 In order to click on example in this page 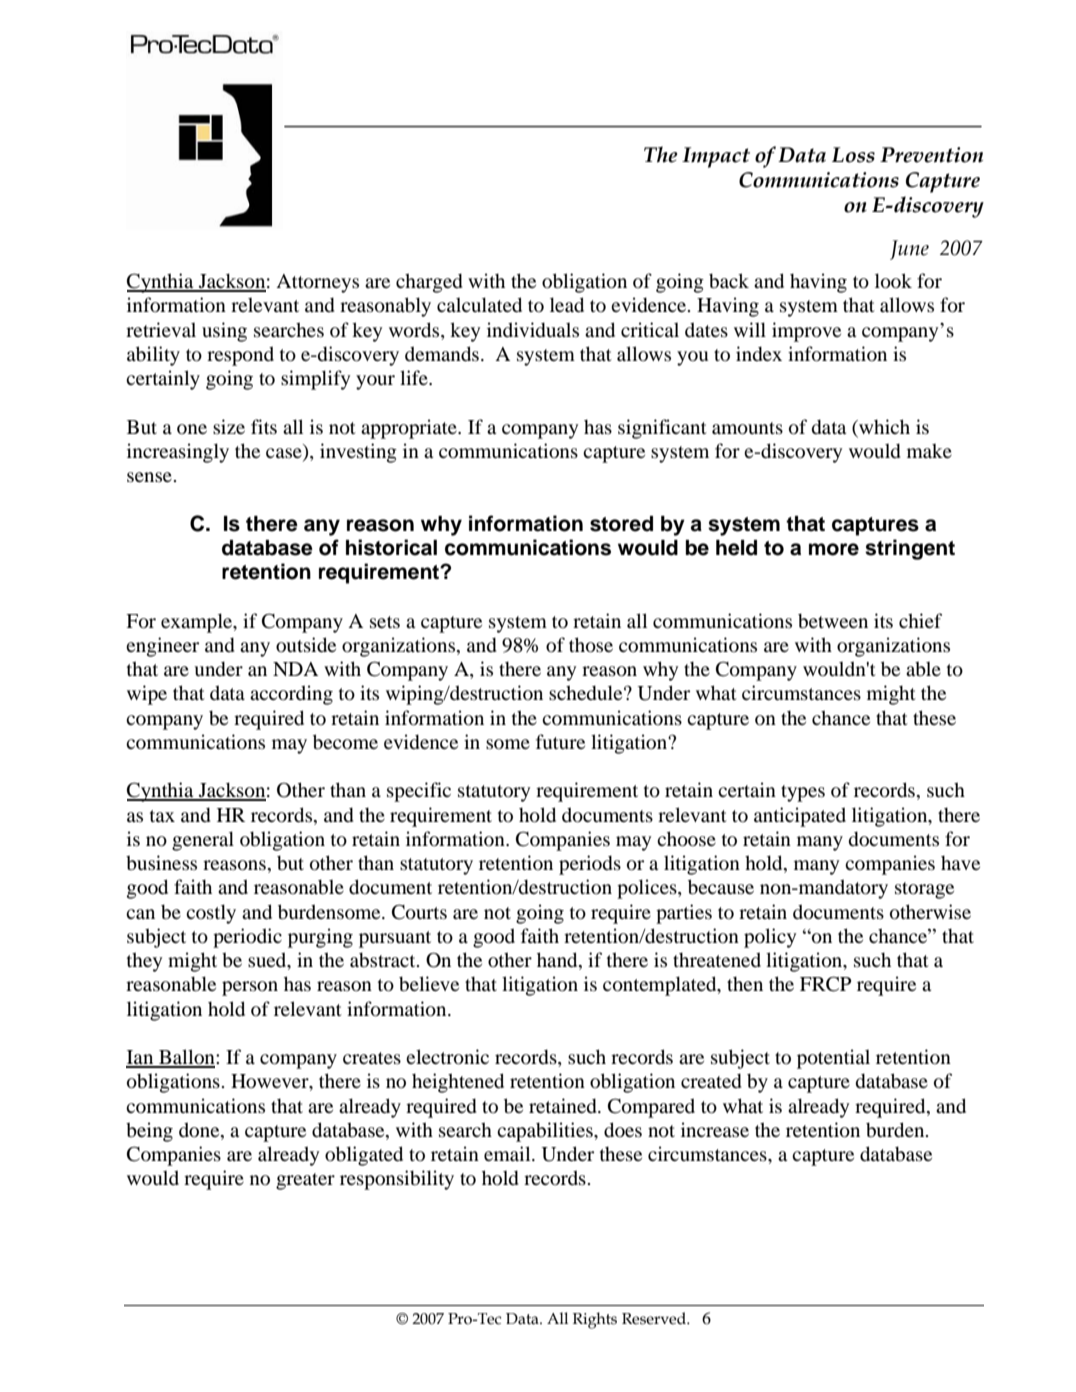, I will do `click(198, 623)`.
